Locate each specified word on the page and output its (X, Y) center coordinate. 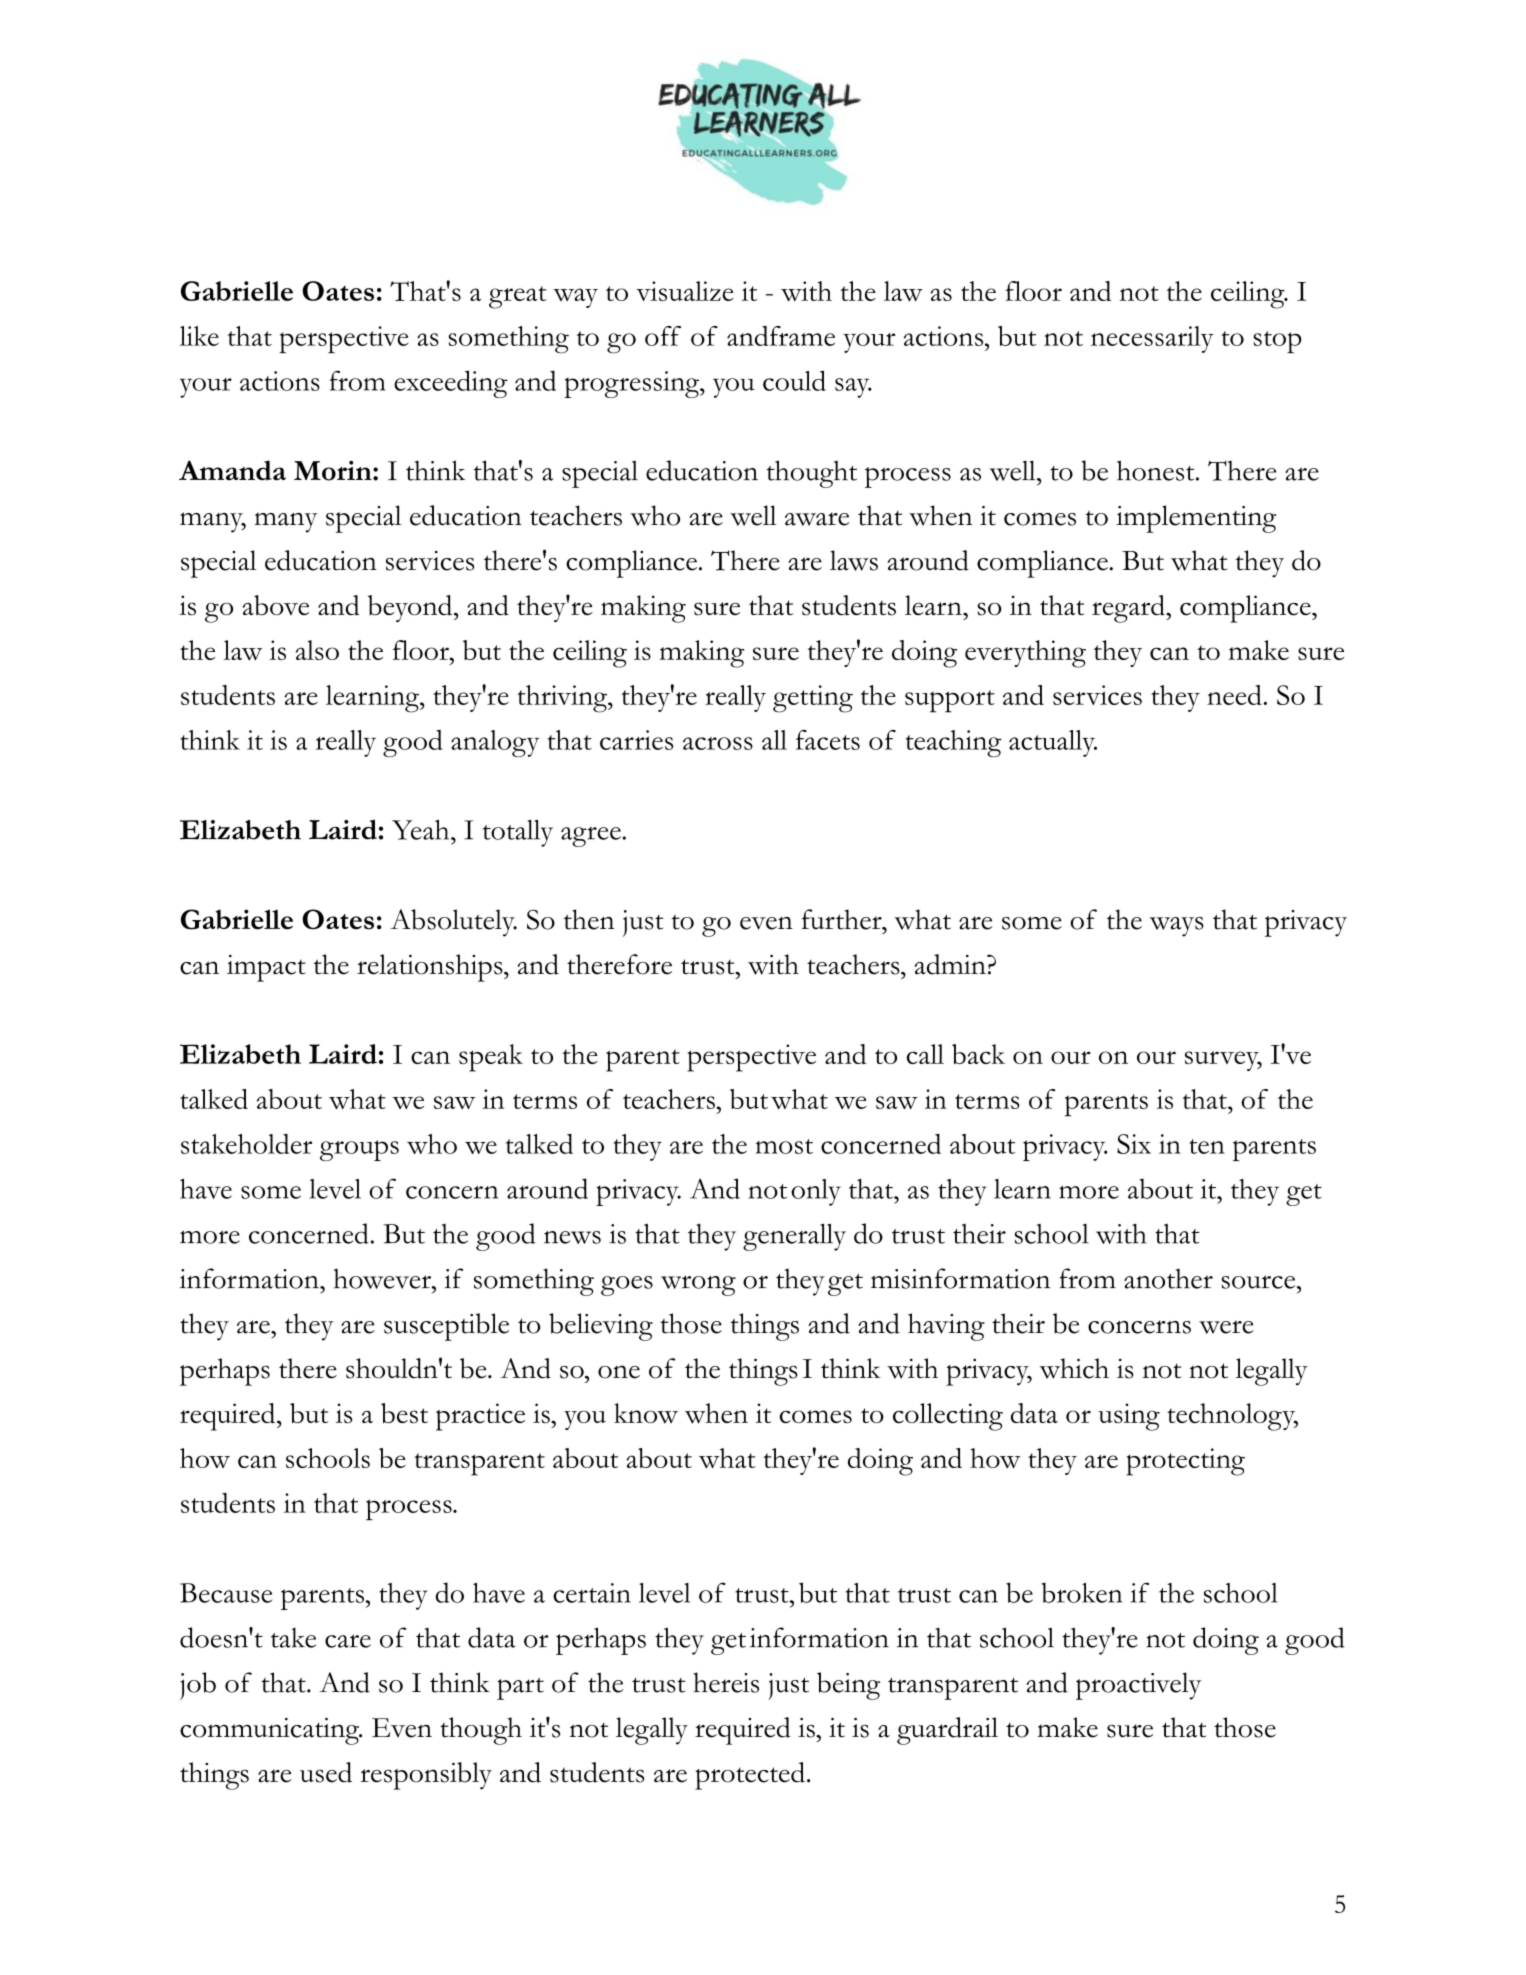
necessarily (1152, 339)
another (1168, 1278)
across (718, 743)
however (383, 1279)
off (663, 336)
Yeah (422, 830)
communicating (270, 1731)
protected (750, 1776)
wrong (698, 1285)
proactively (1139, 1686)
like (199, 336)
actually (1053, 743)
